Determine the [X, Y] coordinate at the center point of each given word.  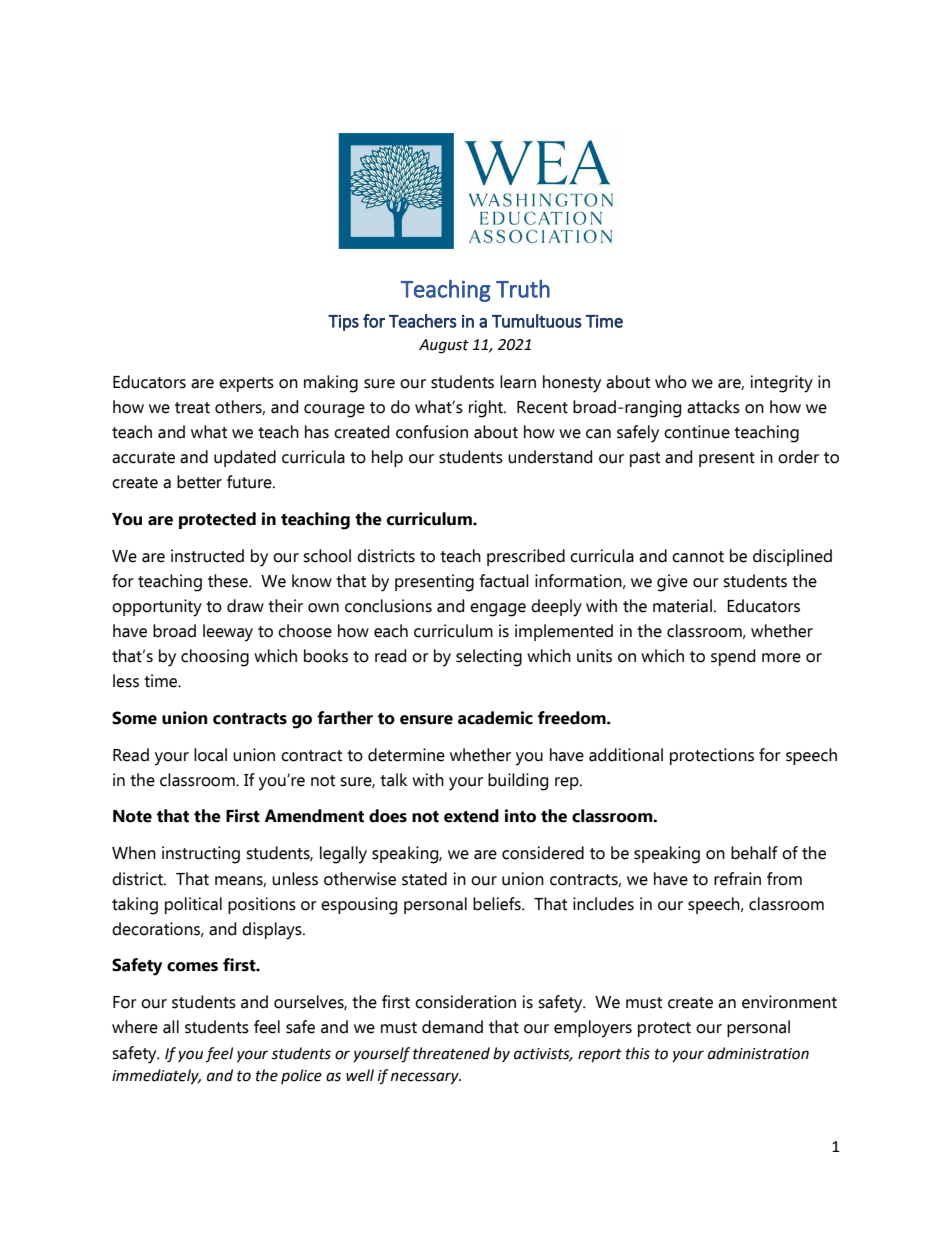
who [671, 382]
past [645, 459]
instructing [201, 855]
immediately [156, 1077]
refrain [737, 879]
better [199, 482]
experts [246, 384]
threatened [451, 1053]
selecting [489, 658]
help [387, 458]
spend [733, 657]
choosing [215, 658]
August [444, 346]
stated [424, 879]
